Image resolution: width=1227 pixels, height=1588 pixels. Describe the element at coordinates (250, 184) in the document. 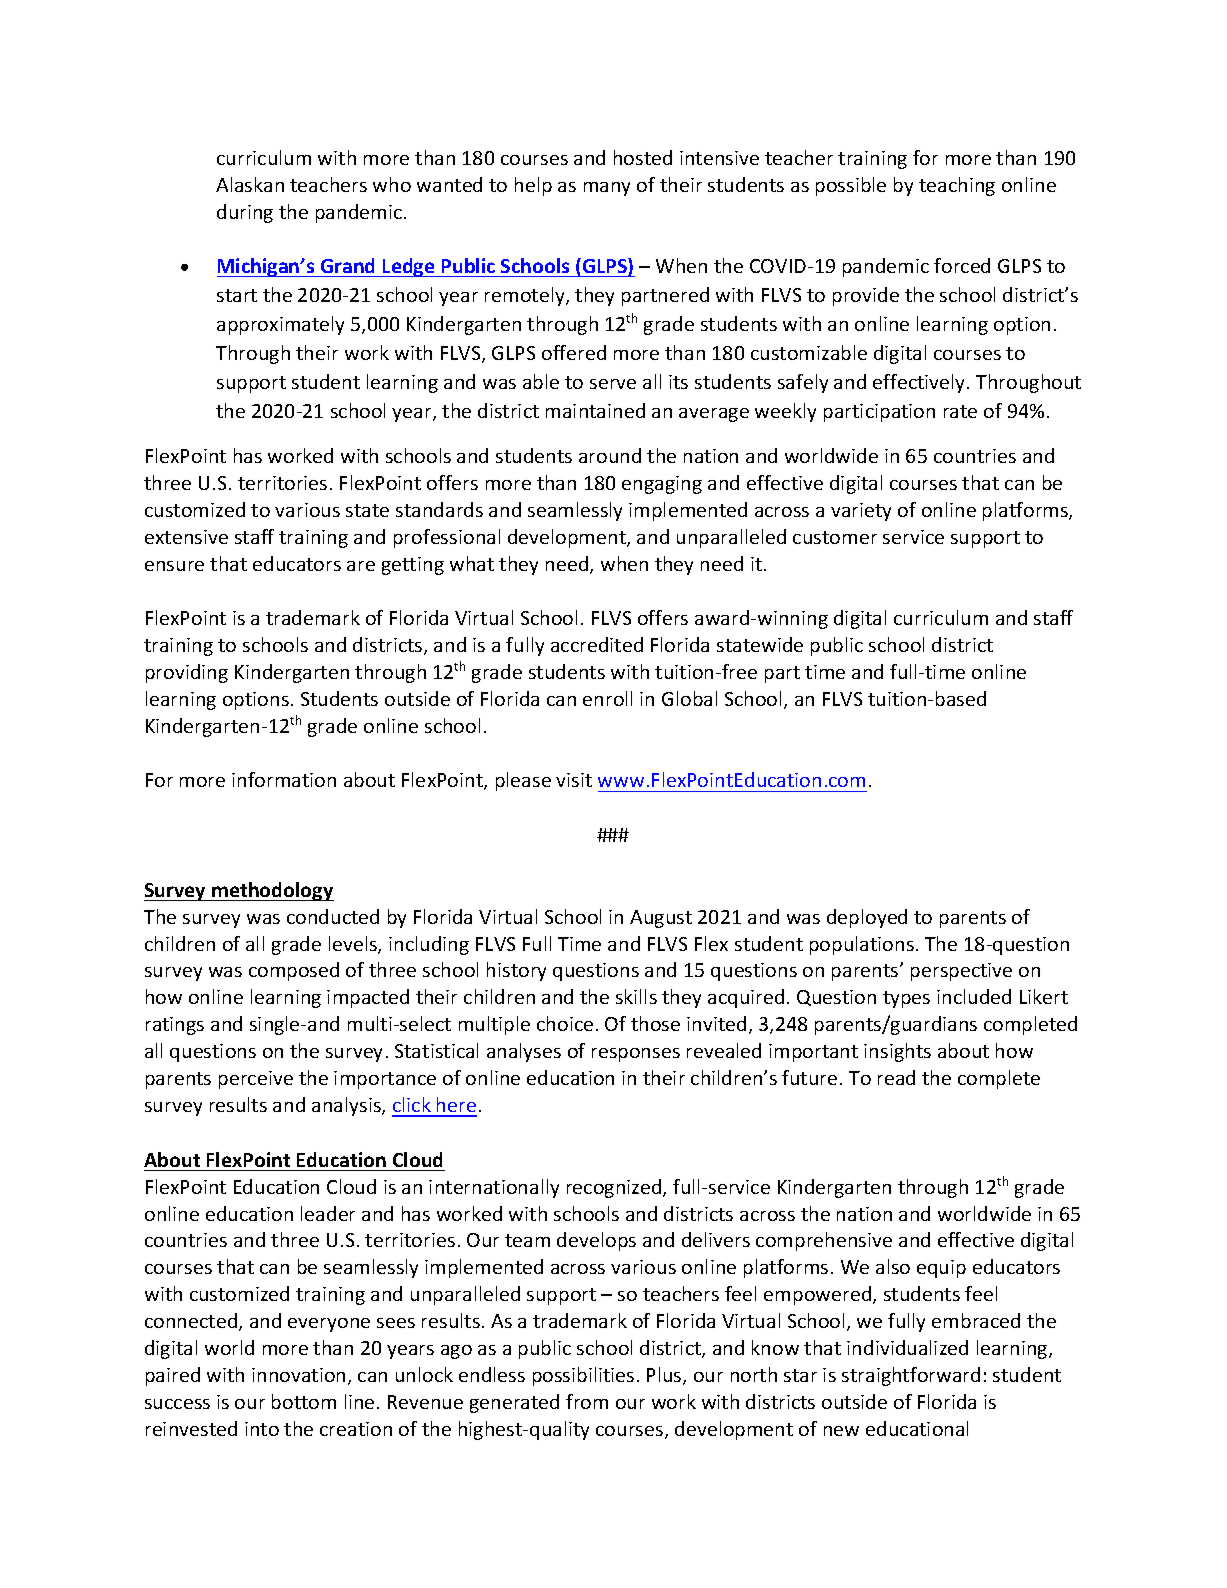

I see `Alaskan` at that location.
